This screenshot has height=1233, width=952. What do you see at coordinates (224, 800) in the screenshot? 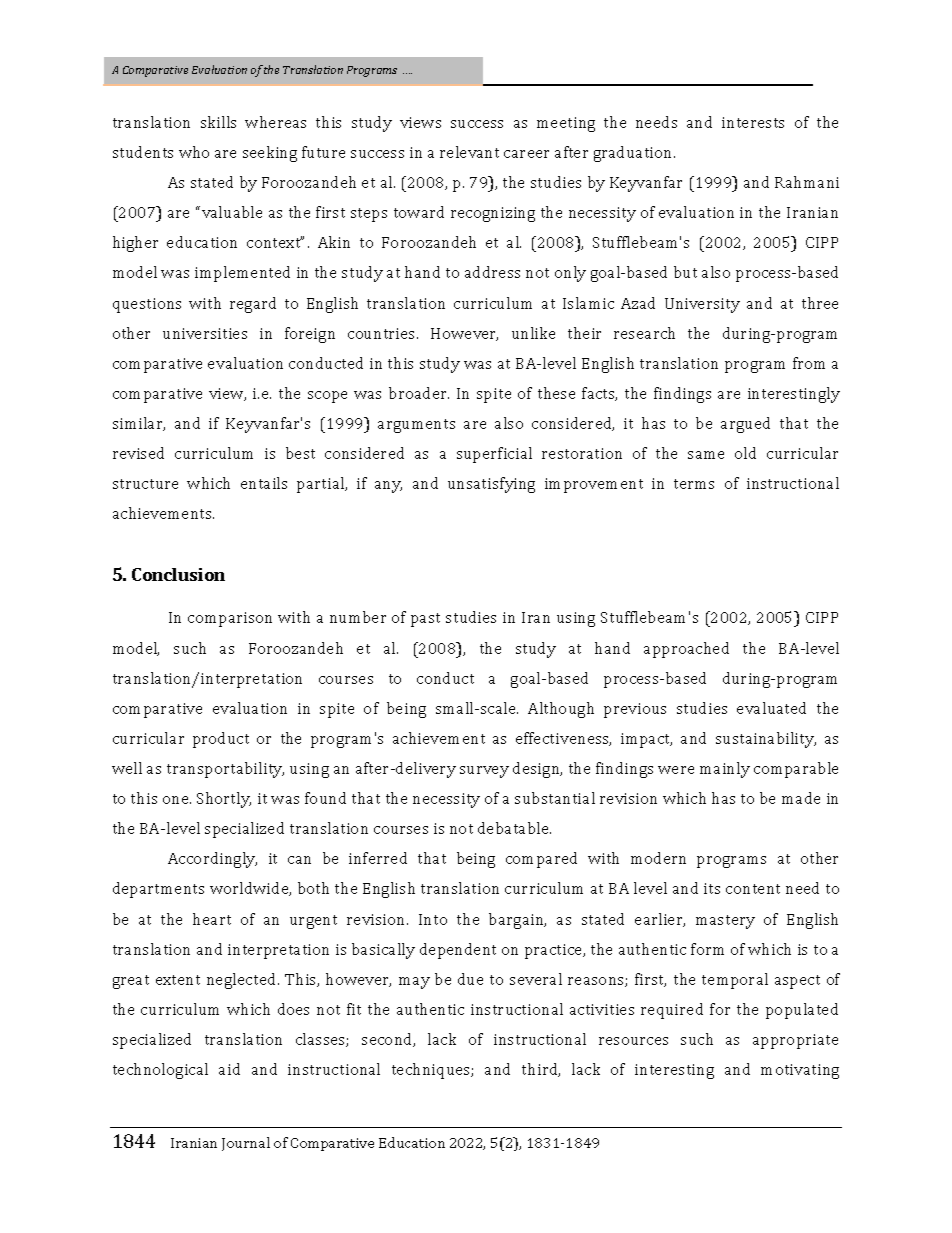
I see `Shortly` at bounding box center [224, 800].
